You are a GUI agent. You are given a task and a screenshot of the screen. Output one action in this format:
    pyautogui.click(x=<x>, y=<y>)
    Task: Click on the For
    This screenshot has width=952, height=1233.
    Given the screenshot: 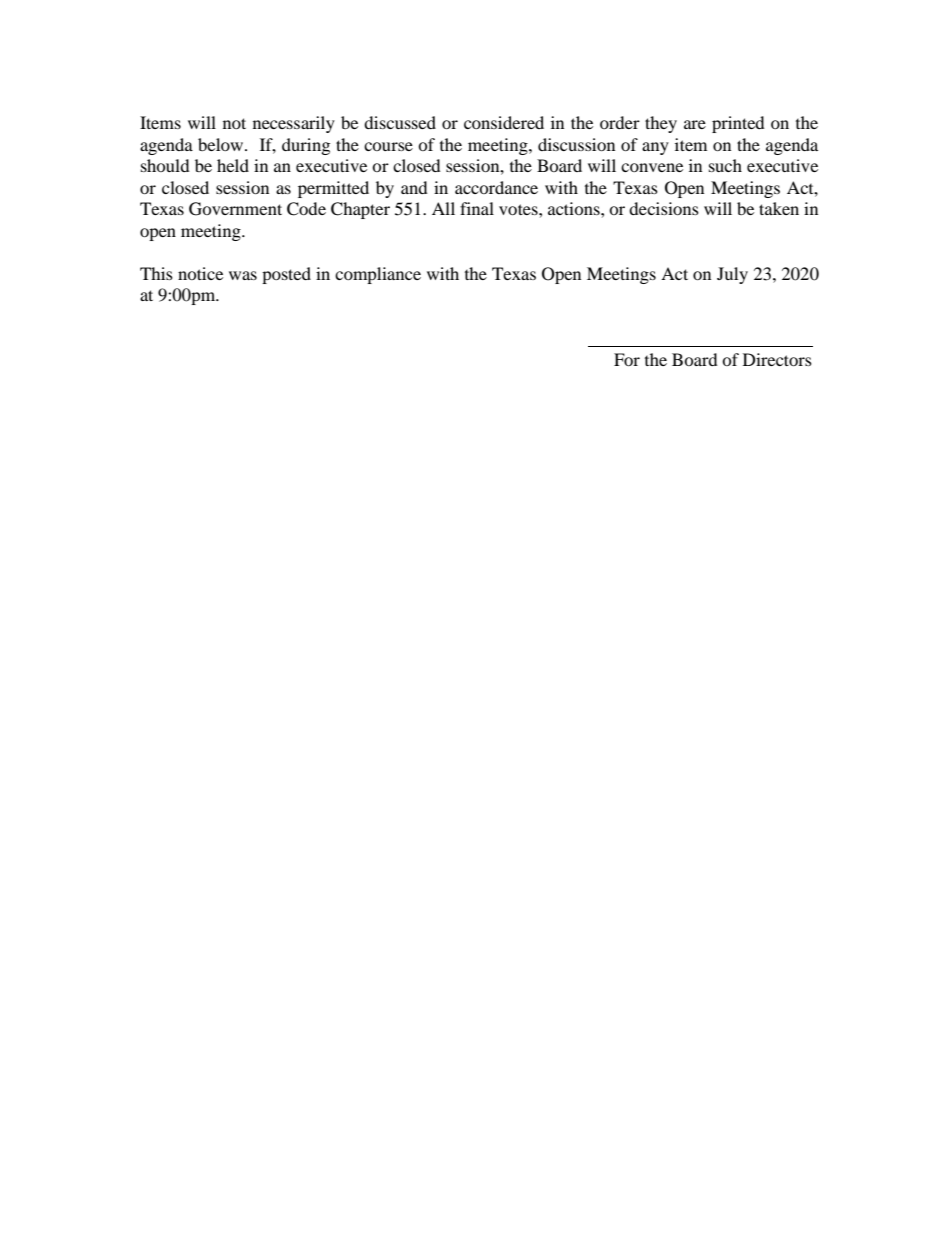 What is the action you would take?
    pyautogui.click(x=627, y=359)
